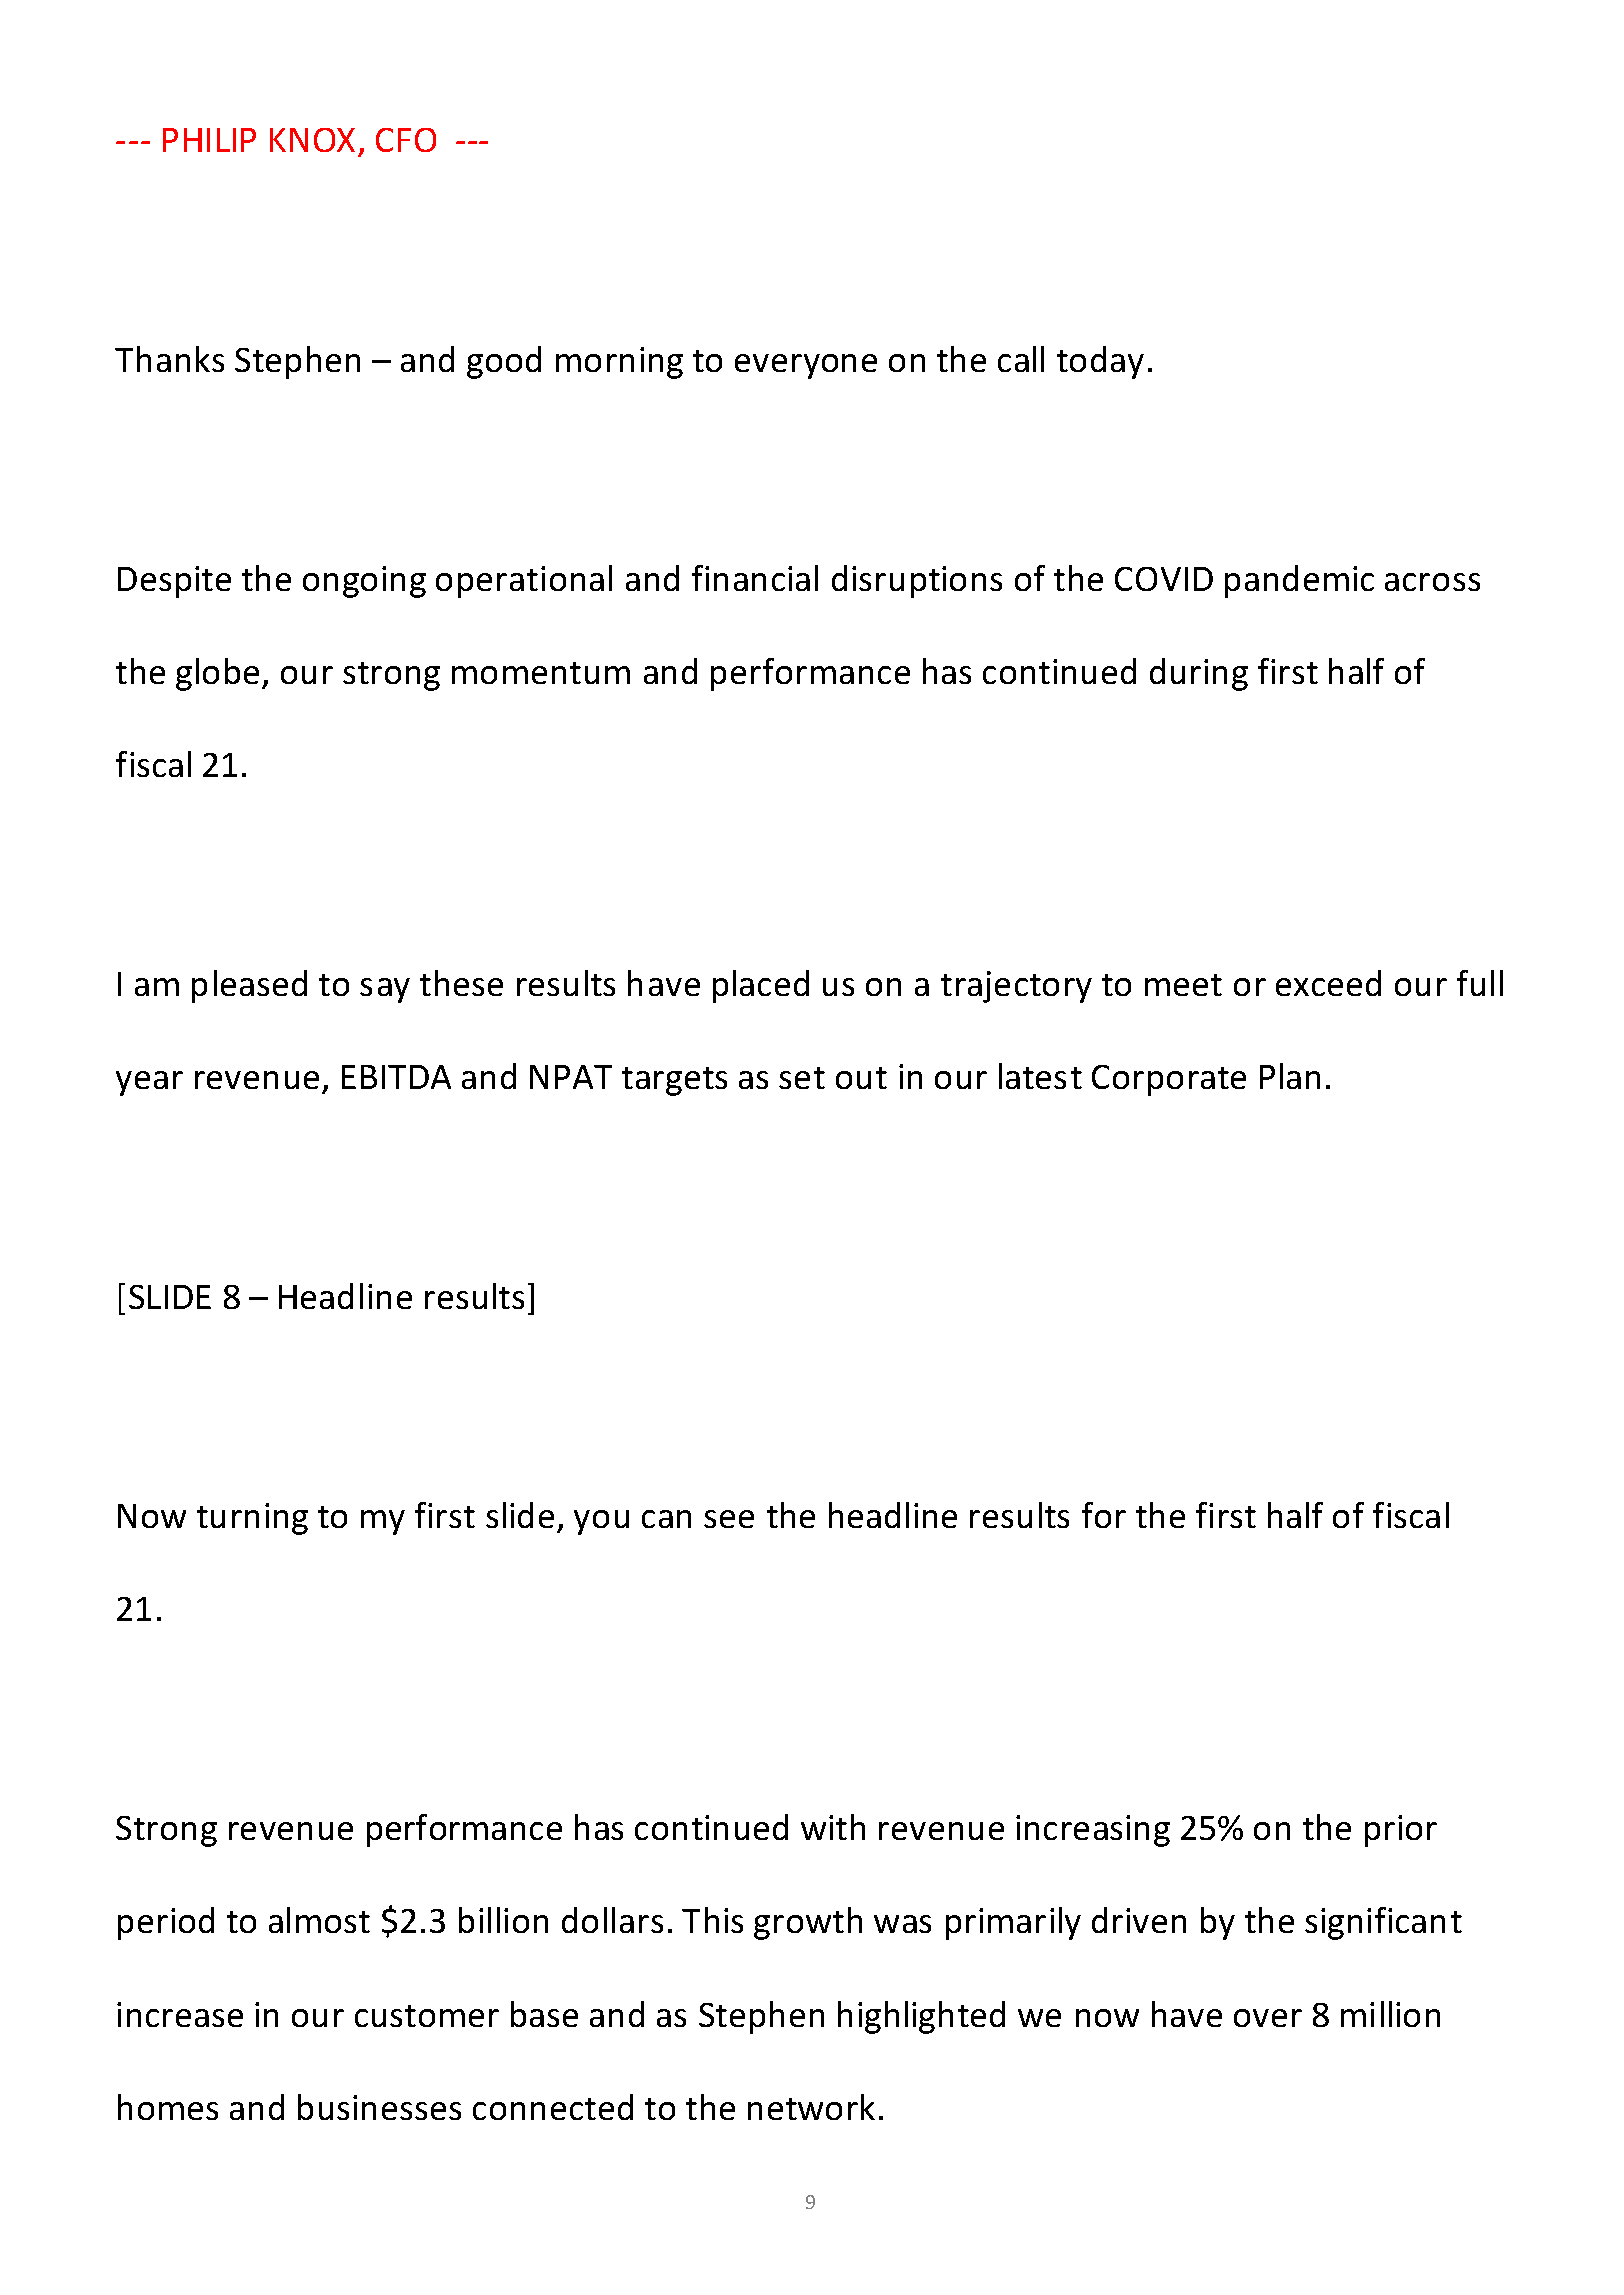  I want to click on financial, so click(755, 578).
